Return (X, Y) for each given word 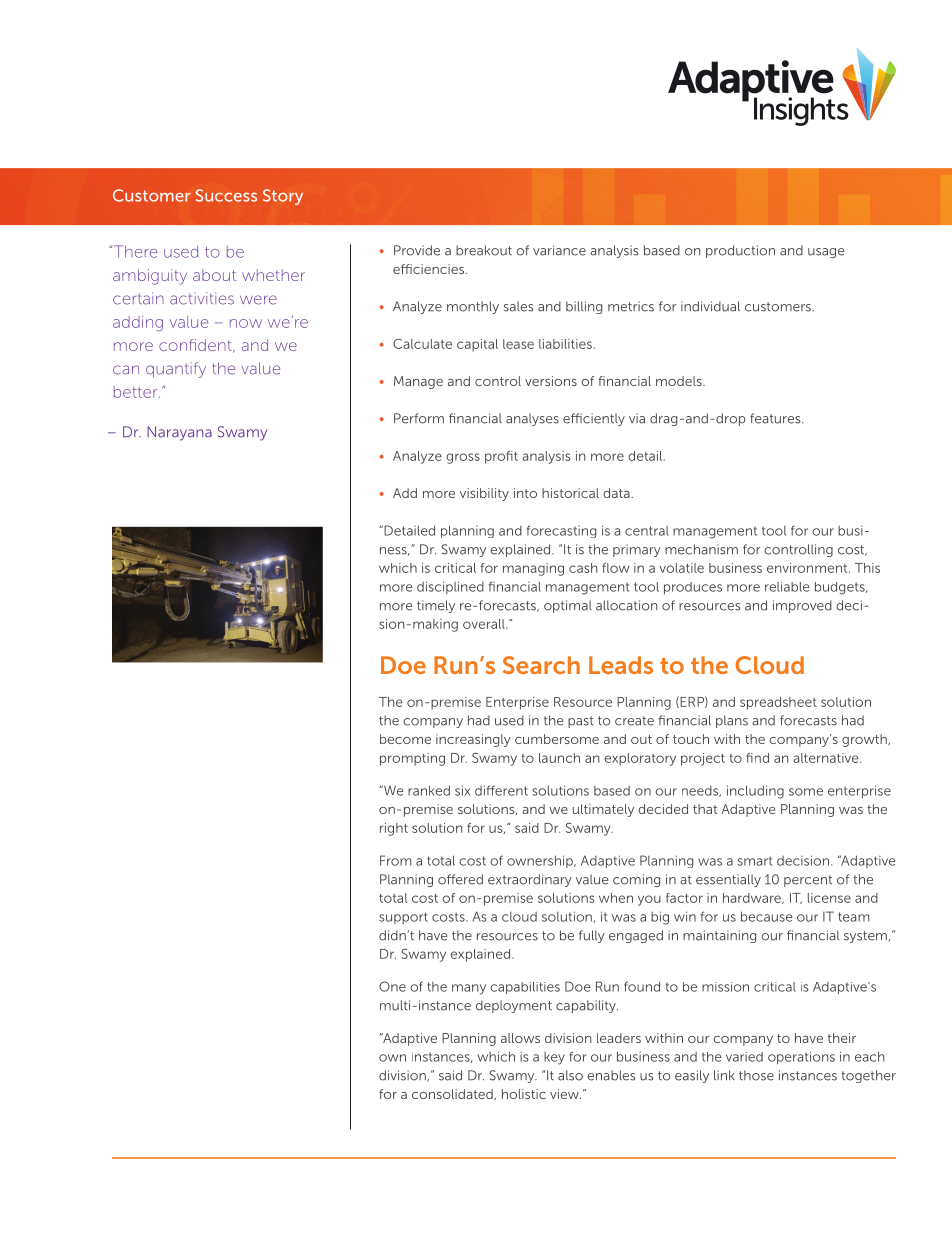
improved (802, 606)
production (740, 251)
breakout (484, 250)
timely (436, 606)
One (392, 986)
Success (226, 195)
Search (541, 665)
